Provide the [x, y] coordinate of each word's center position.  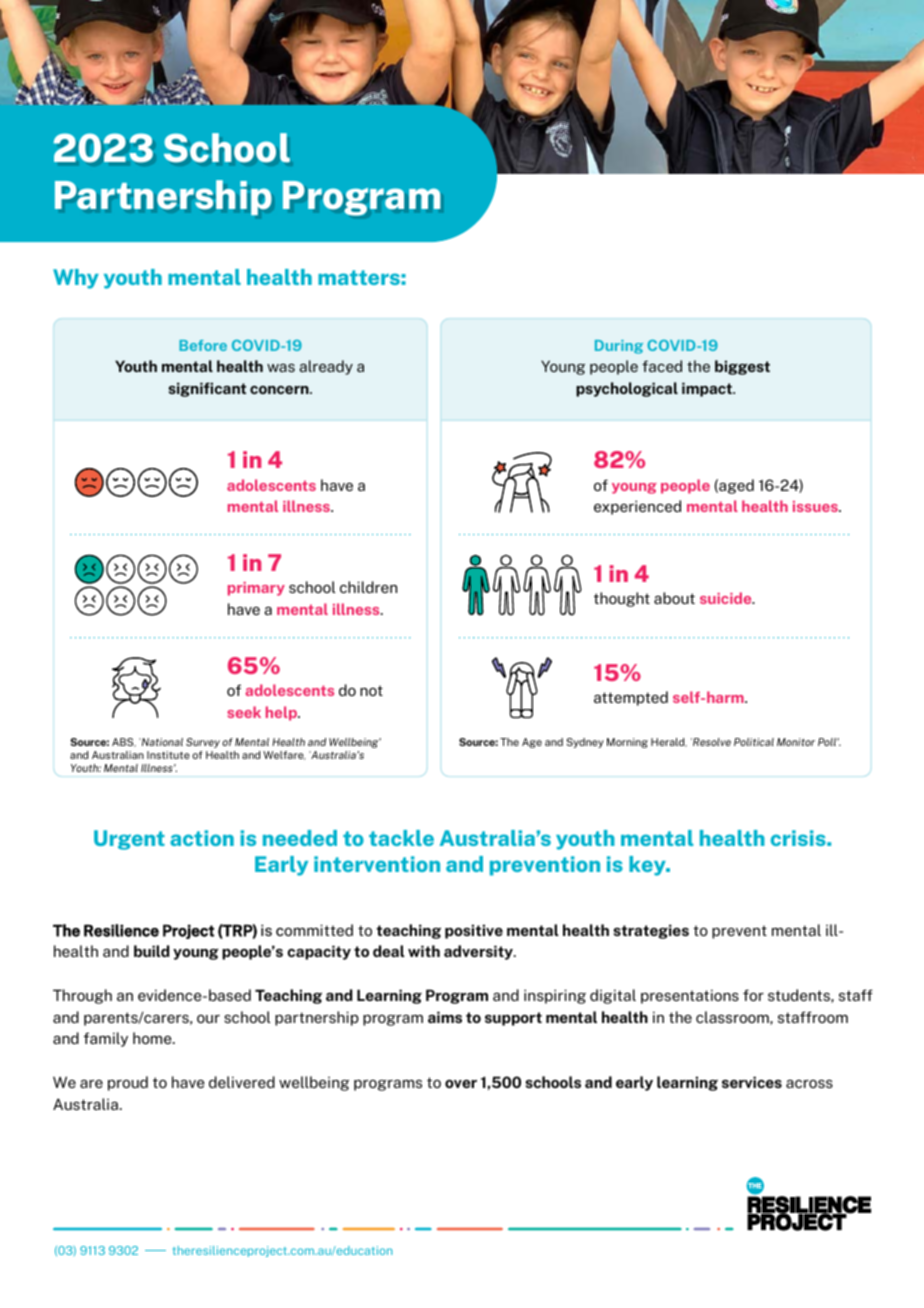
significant [207, 389]
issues [816, 506]
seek [244, 712]
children [368, 587]
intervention [377, 864]
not [371, 690]
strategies [651, 931]
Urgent [129, 840]
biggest [742, 367]
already [326, 367]
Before [203, 345]
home [153, 1038]
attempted [631, 698]
